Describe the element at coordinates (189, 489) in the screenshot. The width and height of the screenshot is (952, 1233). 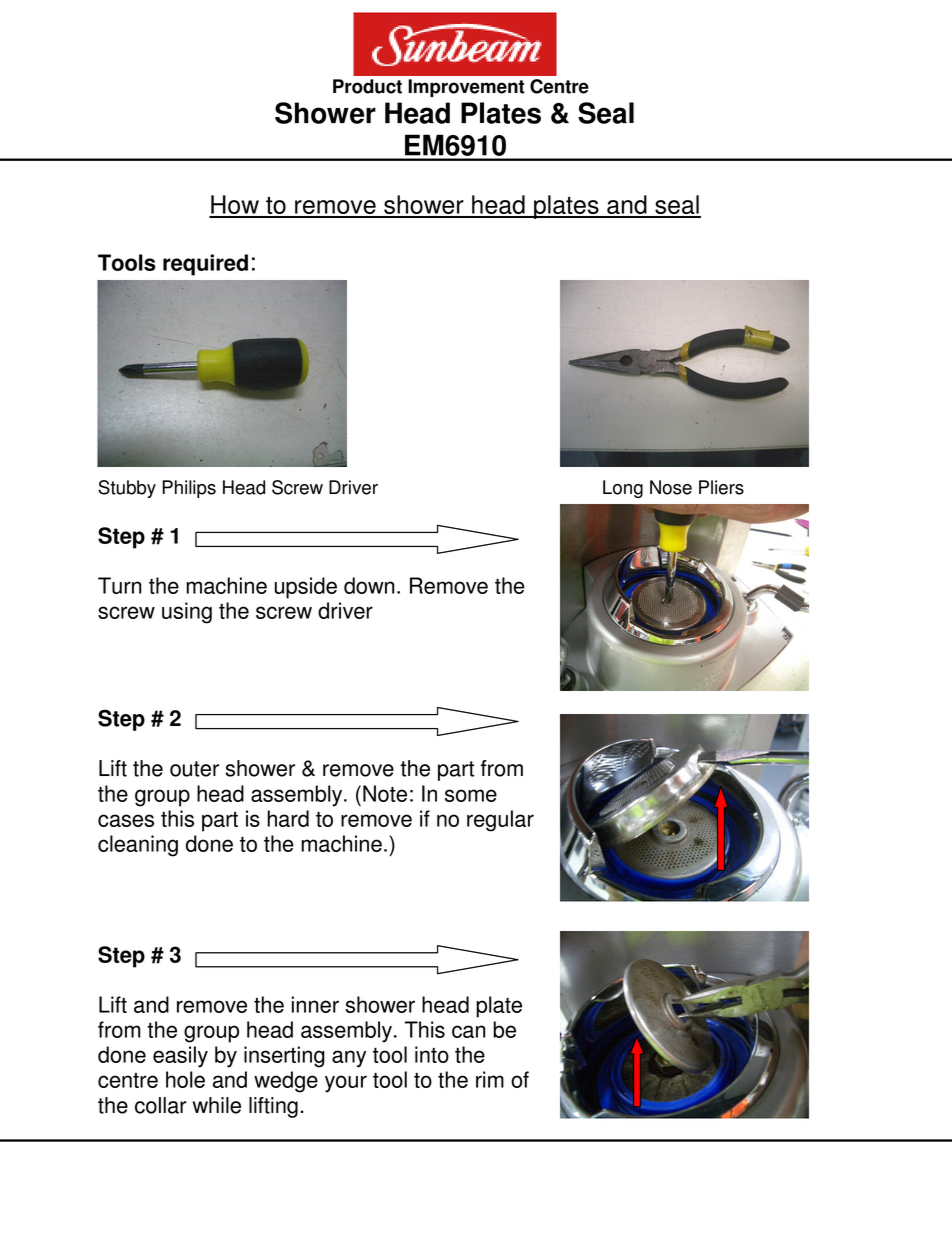
I see `Philips` at that location.
